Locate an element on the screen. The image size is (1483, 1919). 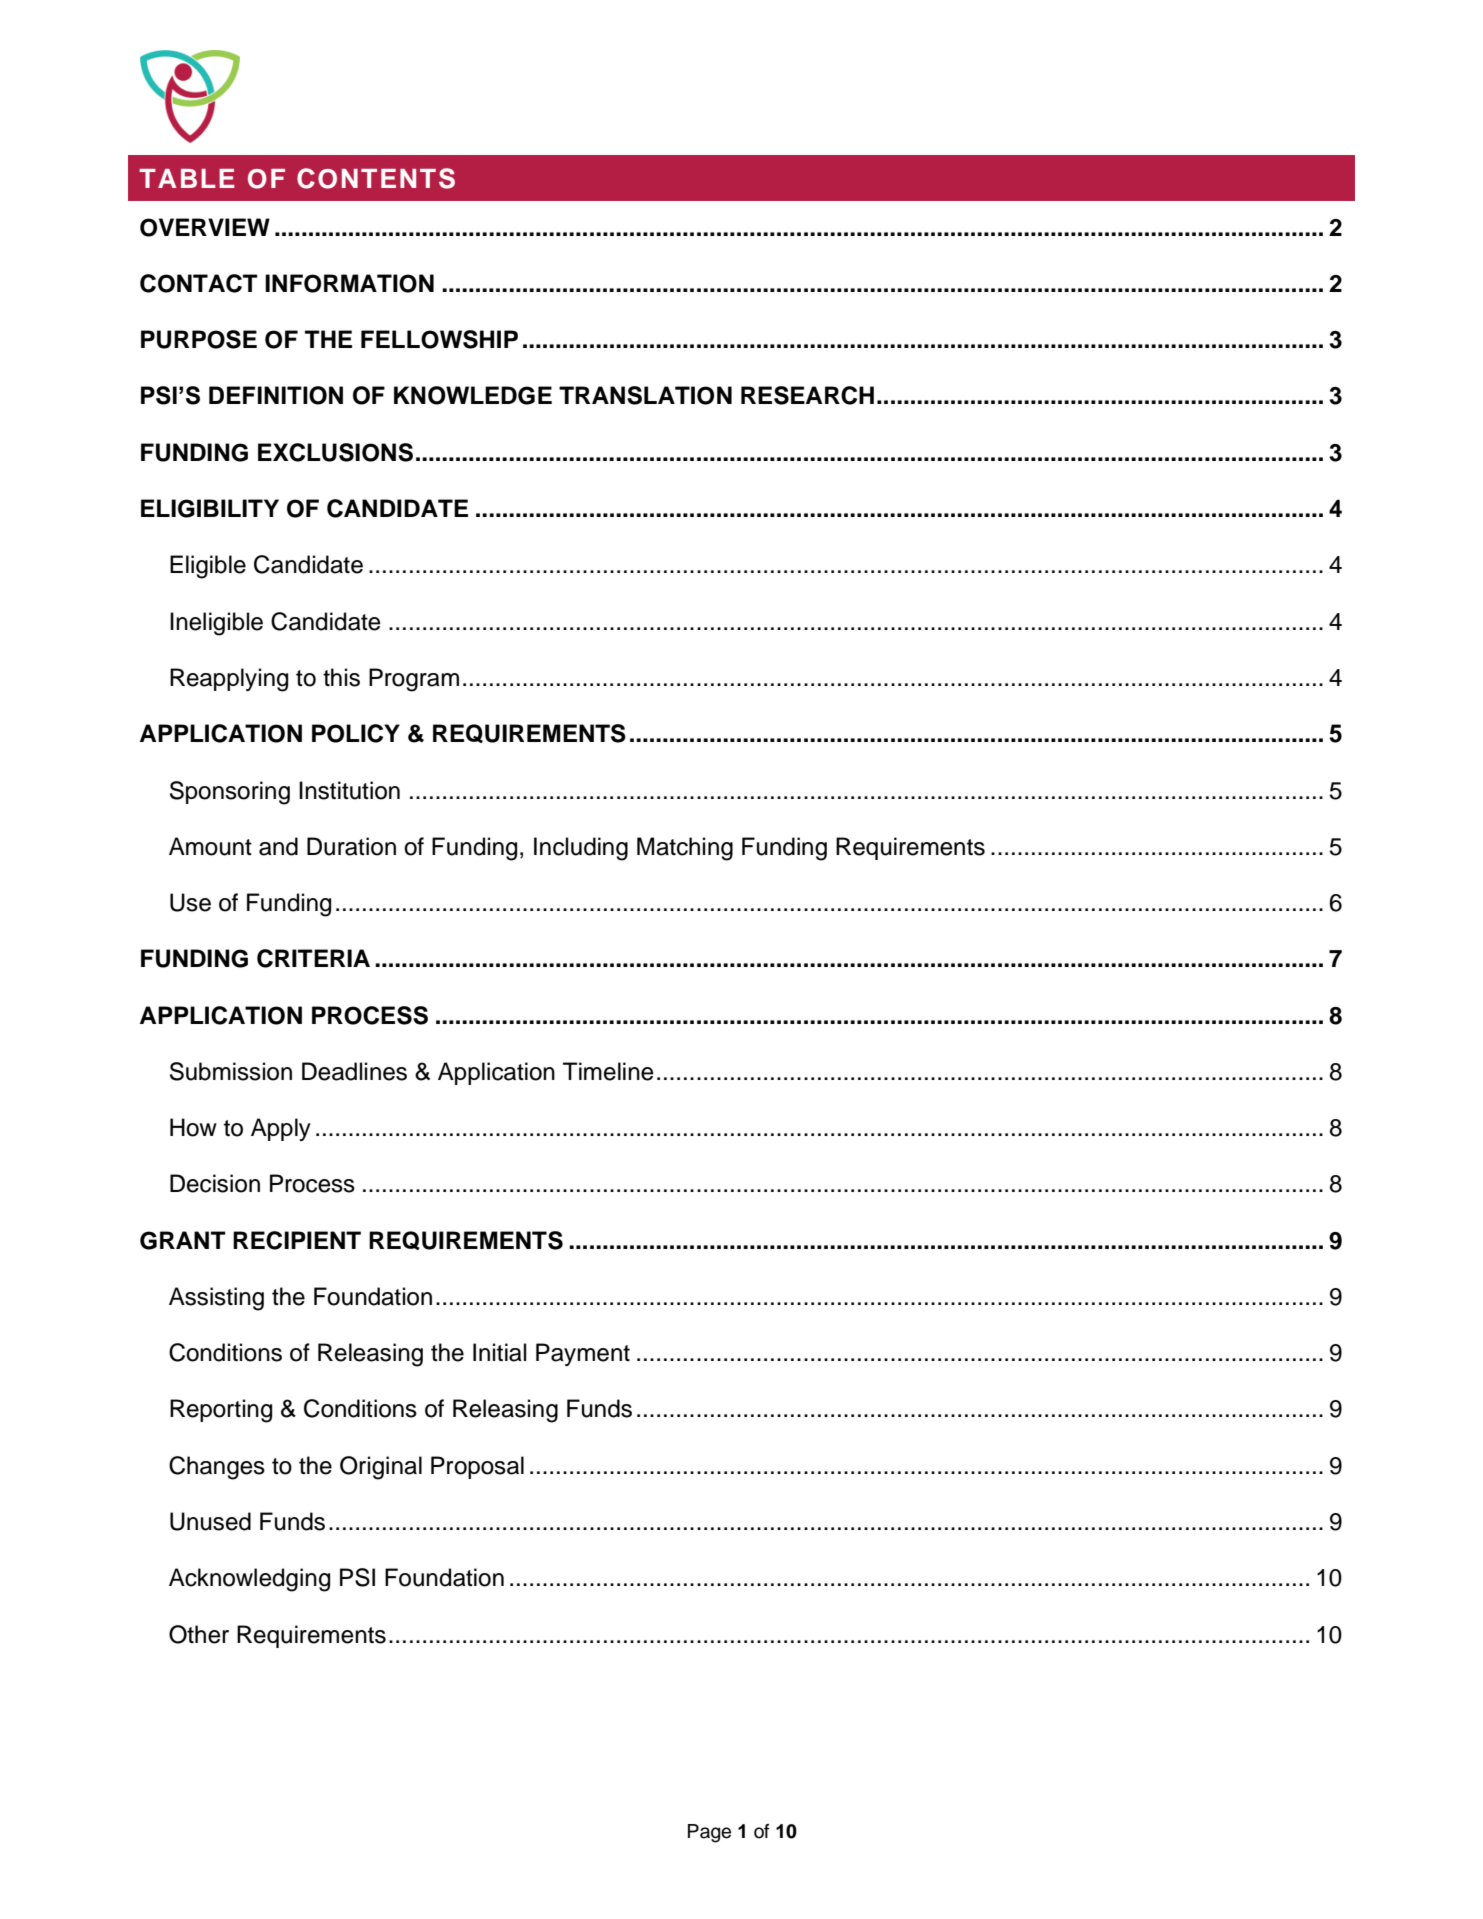
Including is located at coordinates (581, 849).
